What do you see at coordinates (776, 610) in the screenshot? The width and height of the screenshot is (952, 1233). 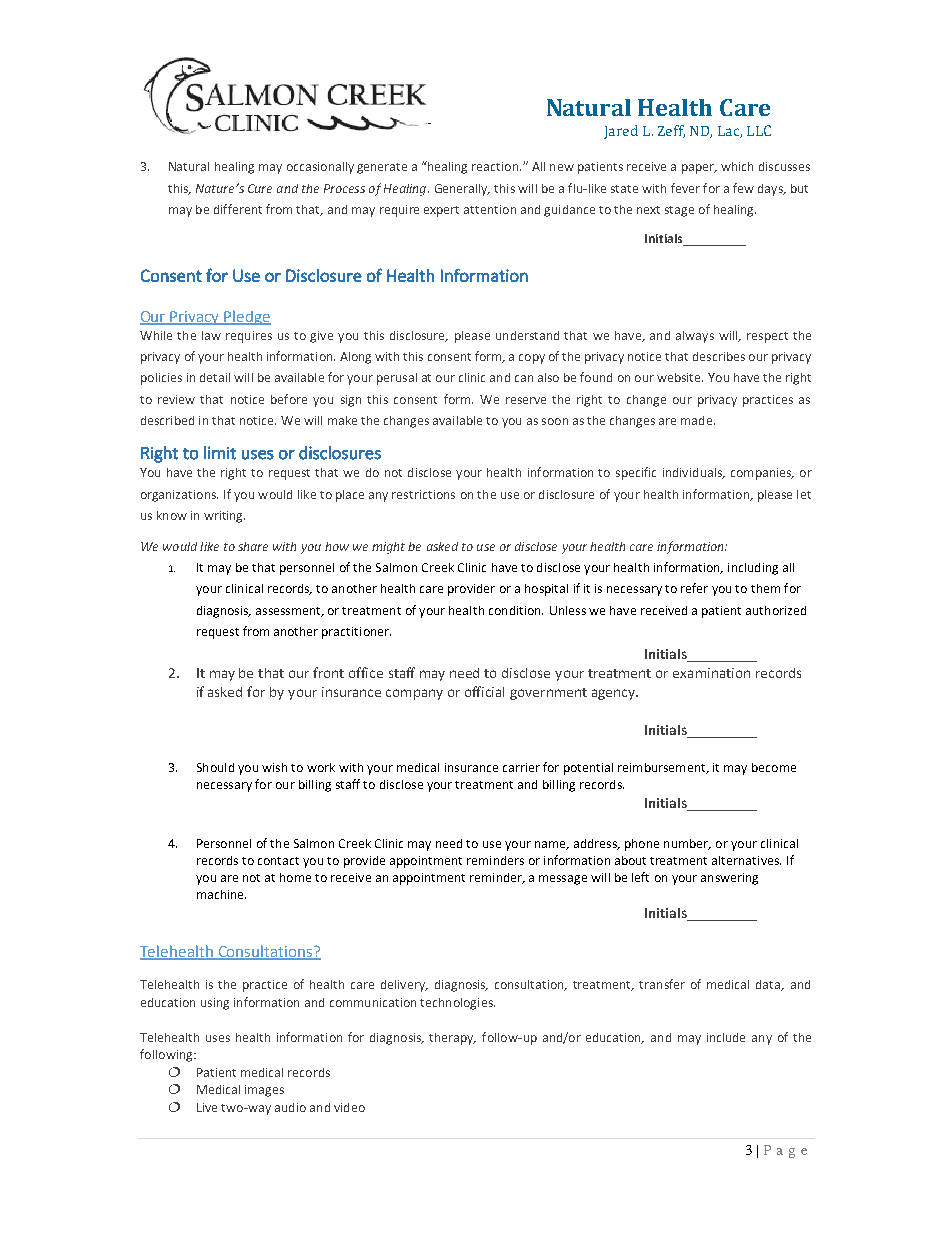 I see `authorized` at bounding box center [776, 610].
